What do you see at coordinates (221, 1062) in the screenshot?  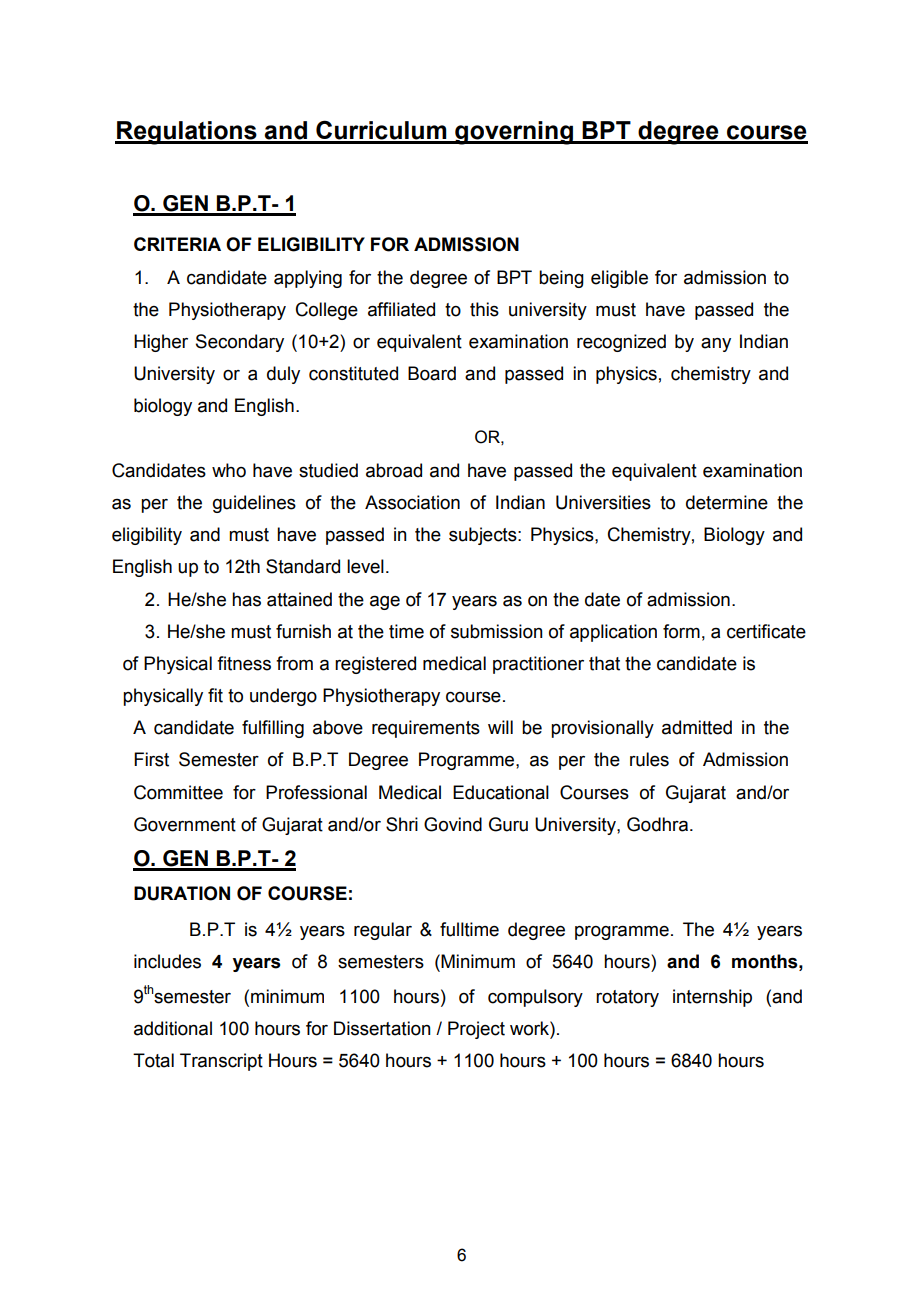 I see `Transcript` at bounding box center [221, 1062].
